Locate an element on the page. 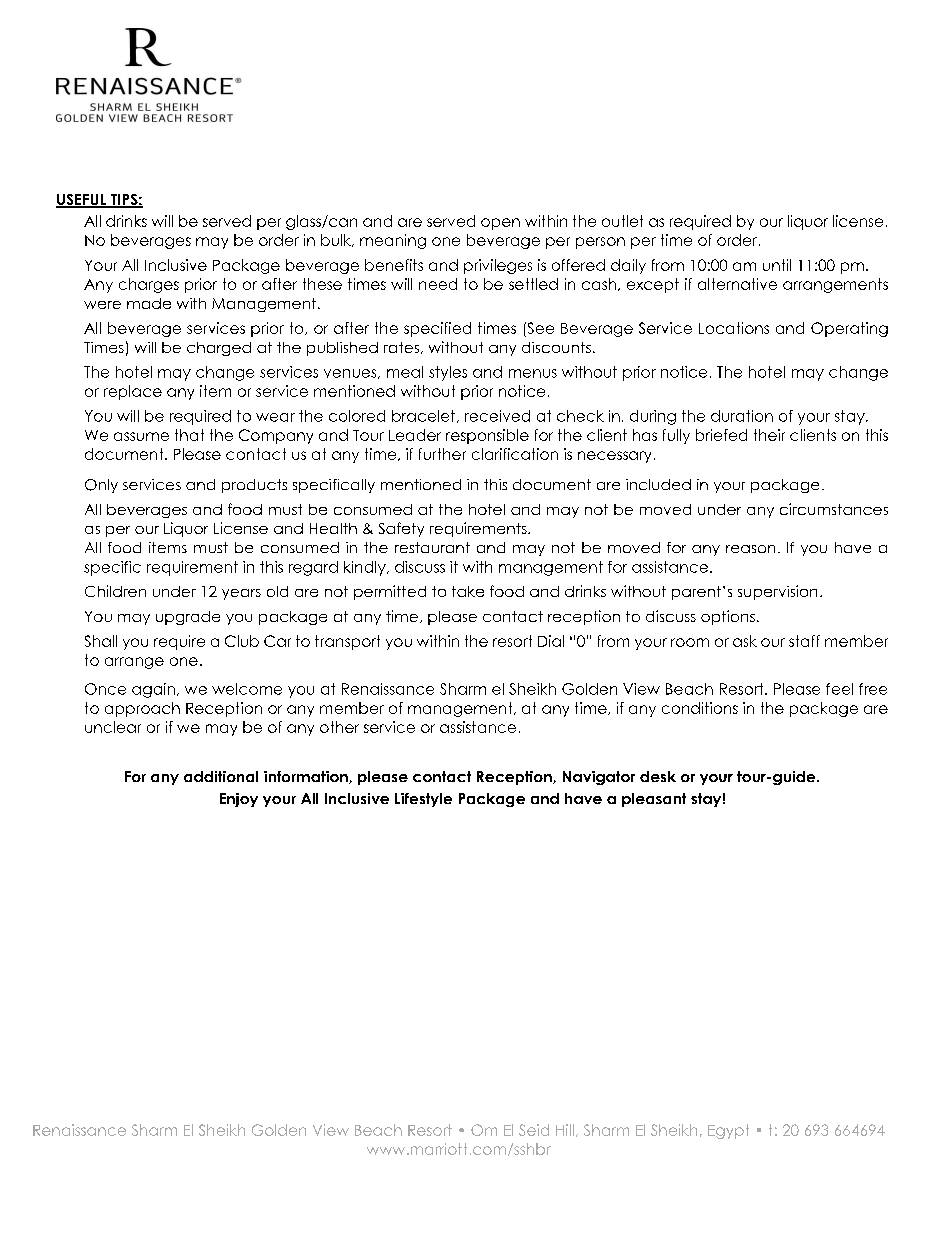  Egypt is located at coordinates (728, 1131).
